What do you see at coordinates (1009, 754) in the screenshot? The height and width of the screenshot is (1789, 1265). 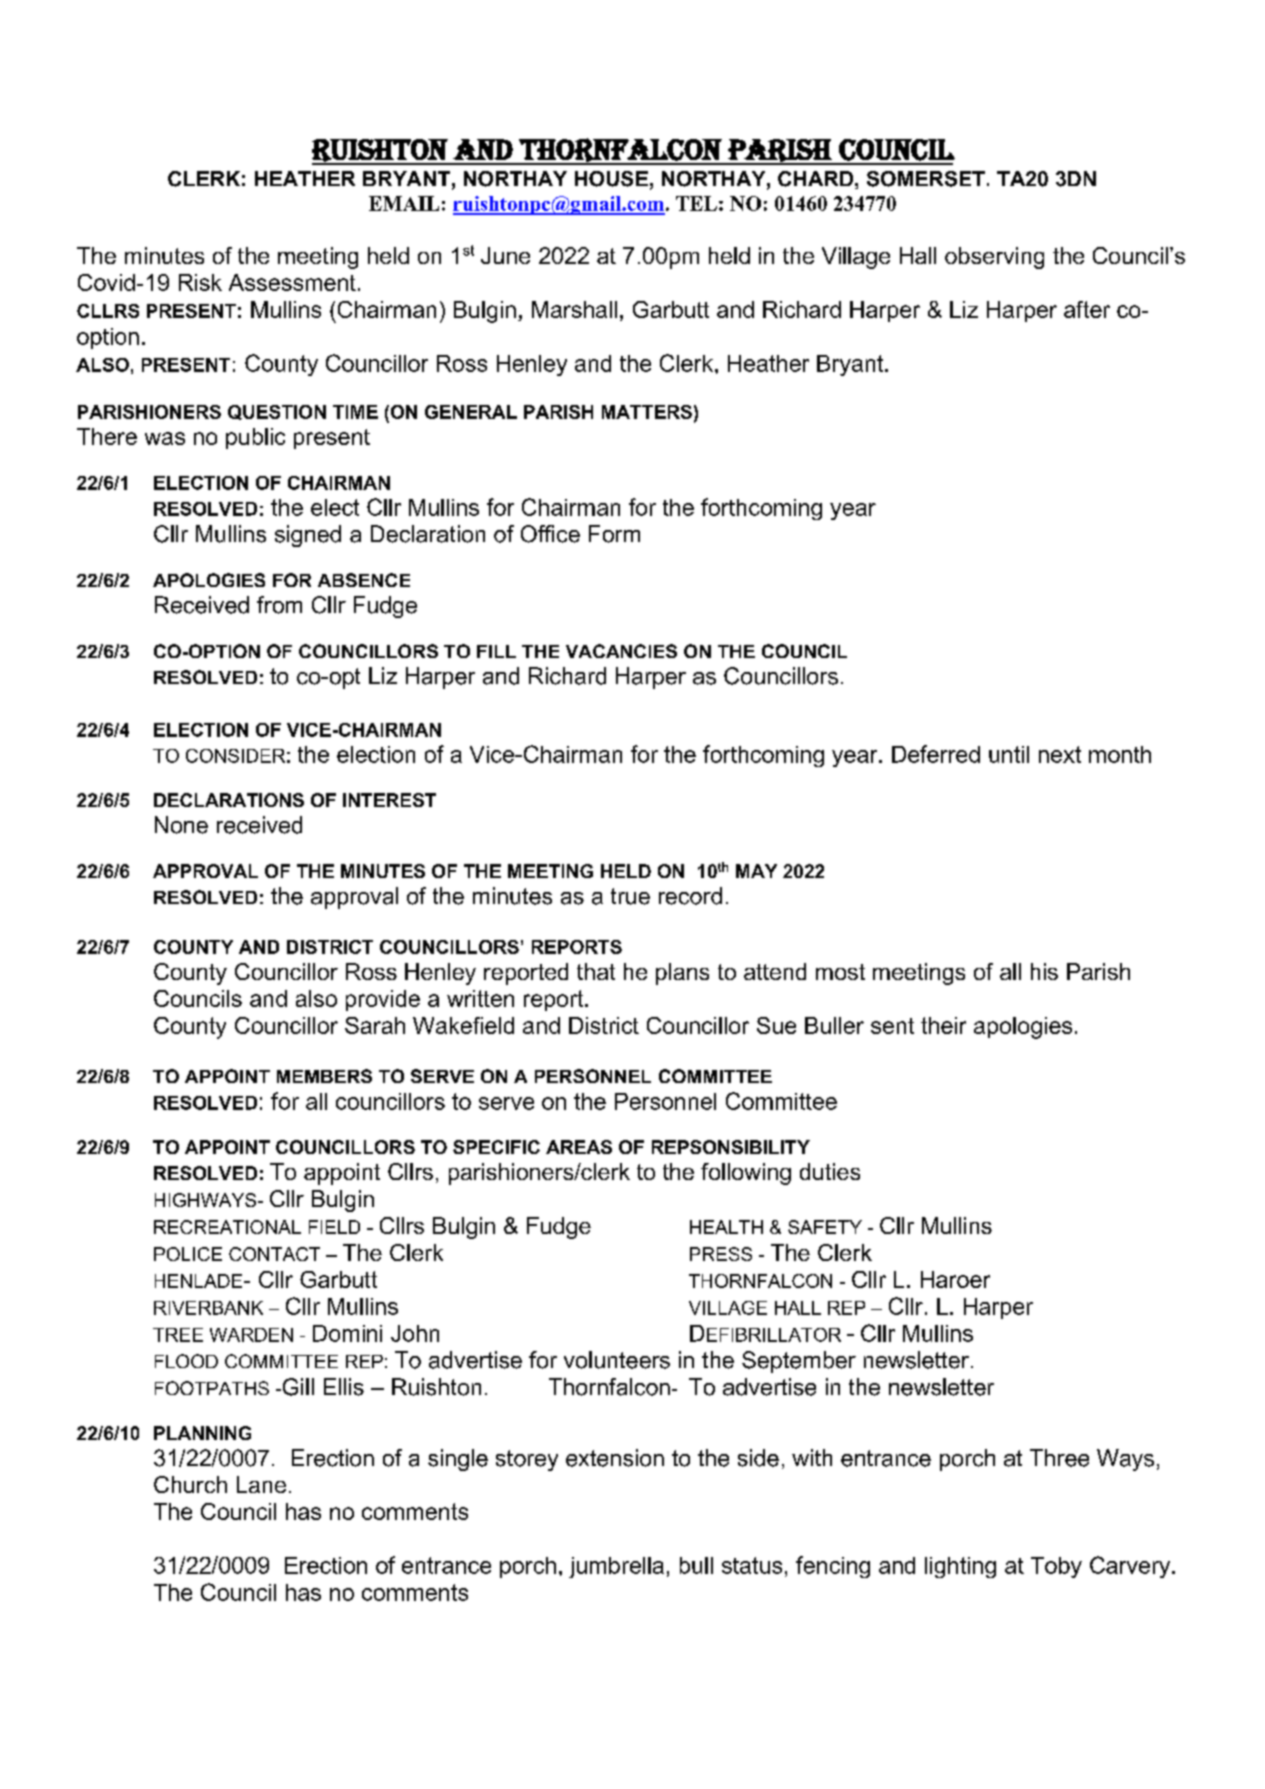 I see `until` at bounding box center [1009, 754].
